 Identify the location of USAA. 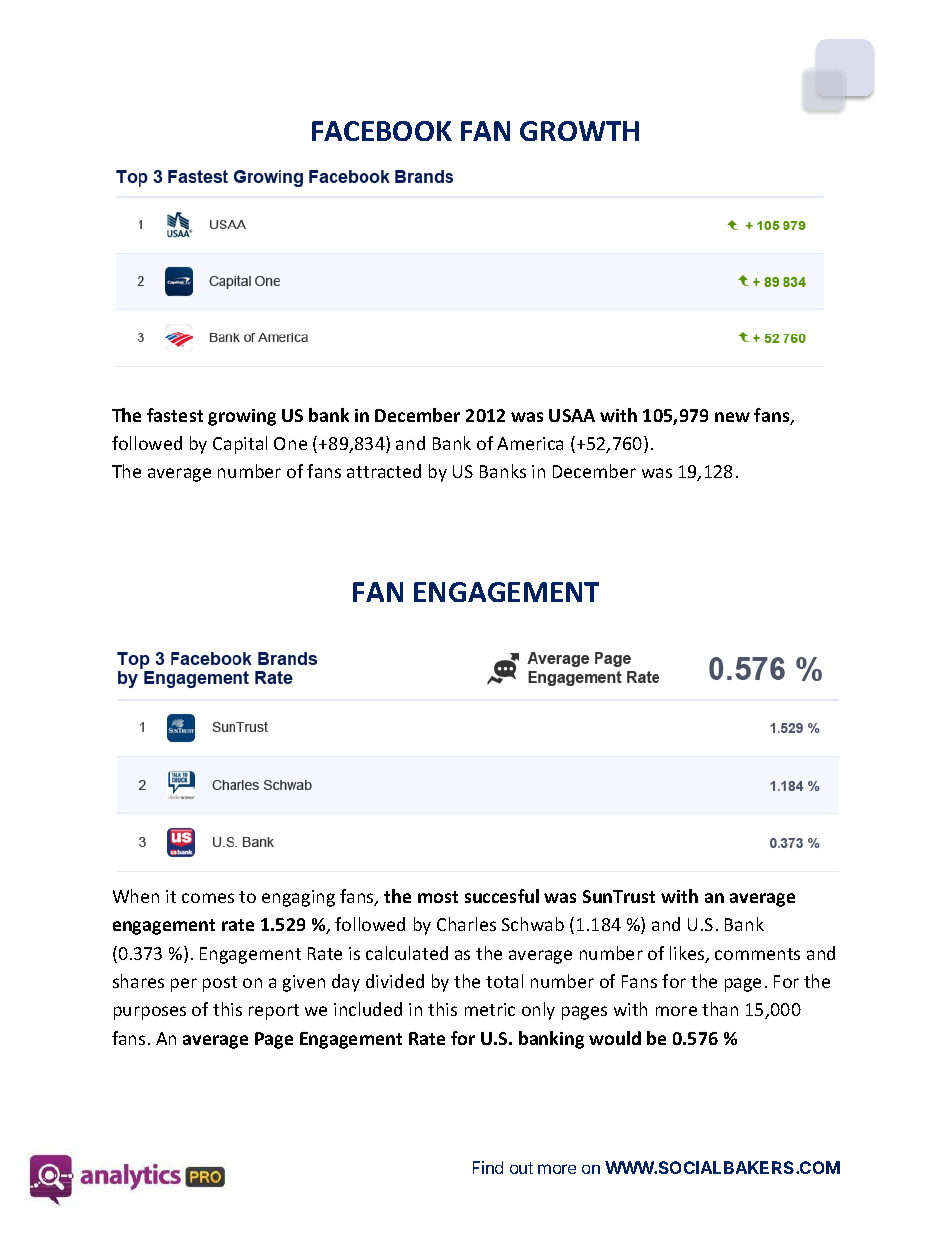
(572, 415).
